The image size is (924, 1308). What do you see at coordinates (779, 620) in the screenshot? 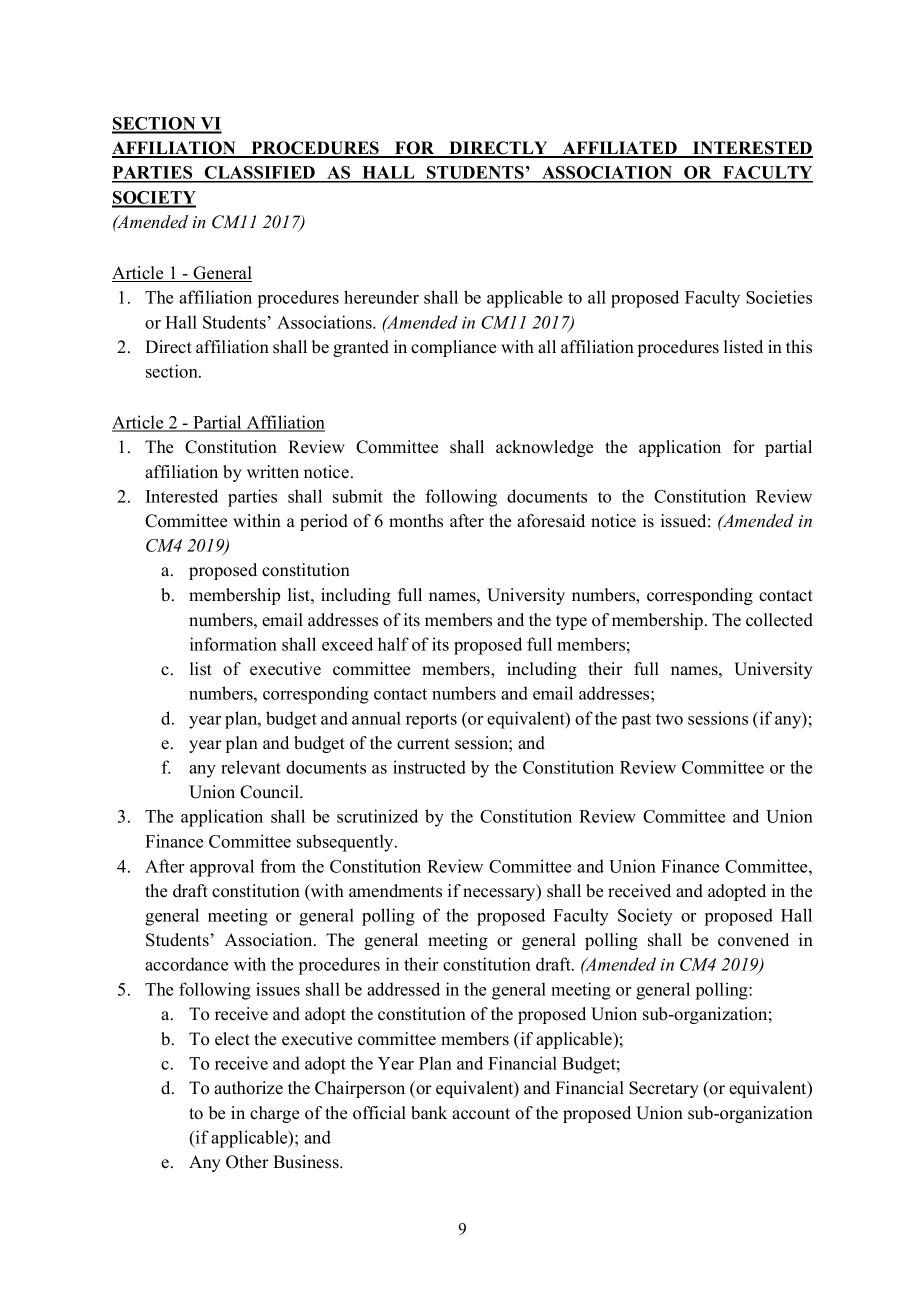
I see `collected` at bounding box center [779, 620].
